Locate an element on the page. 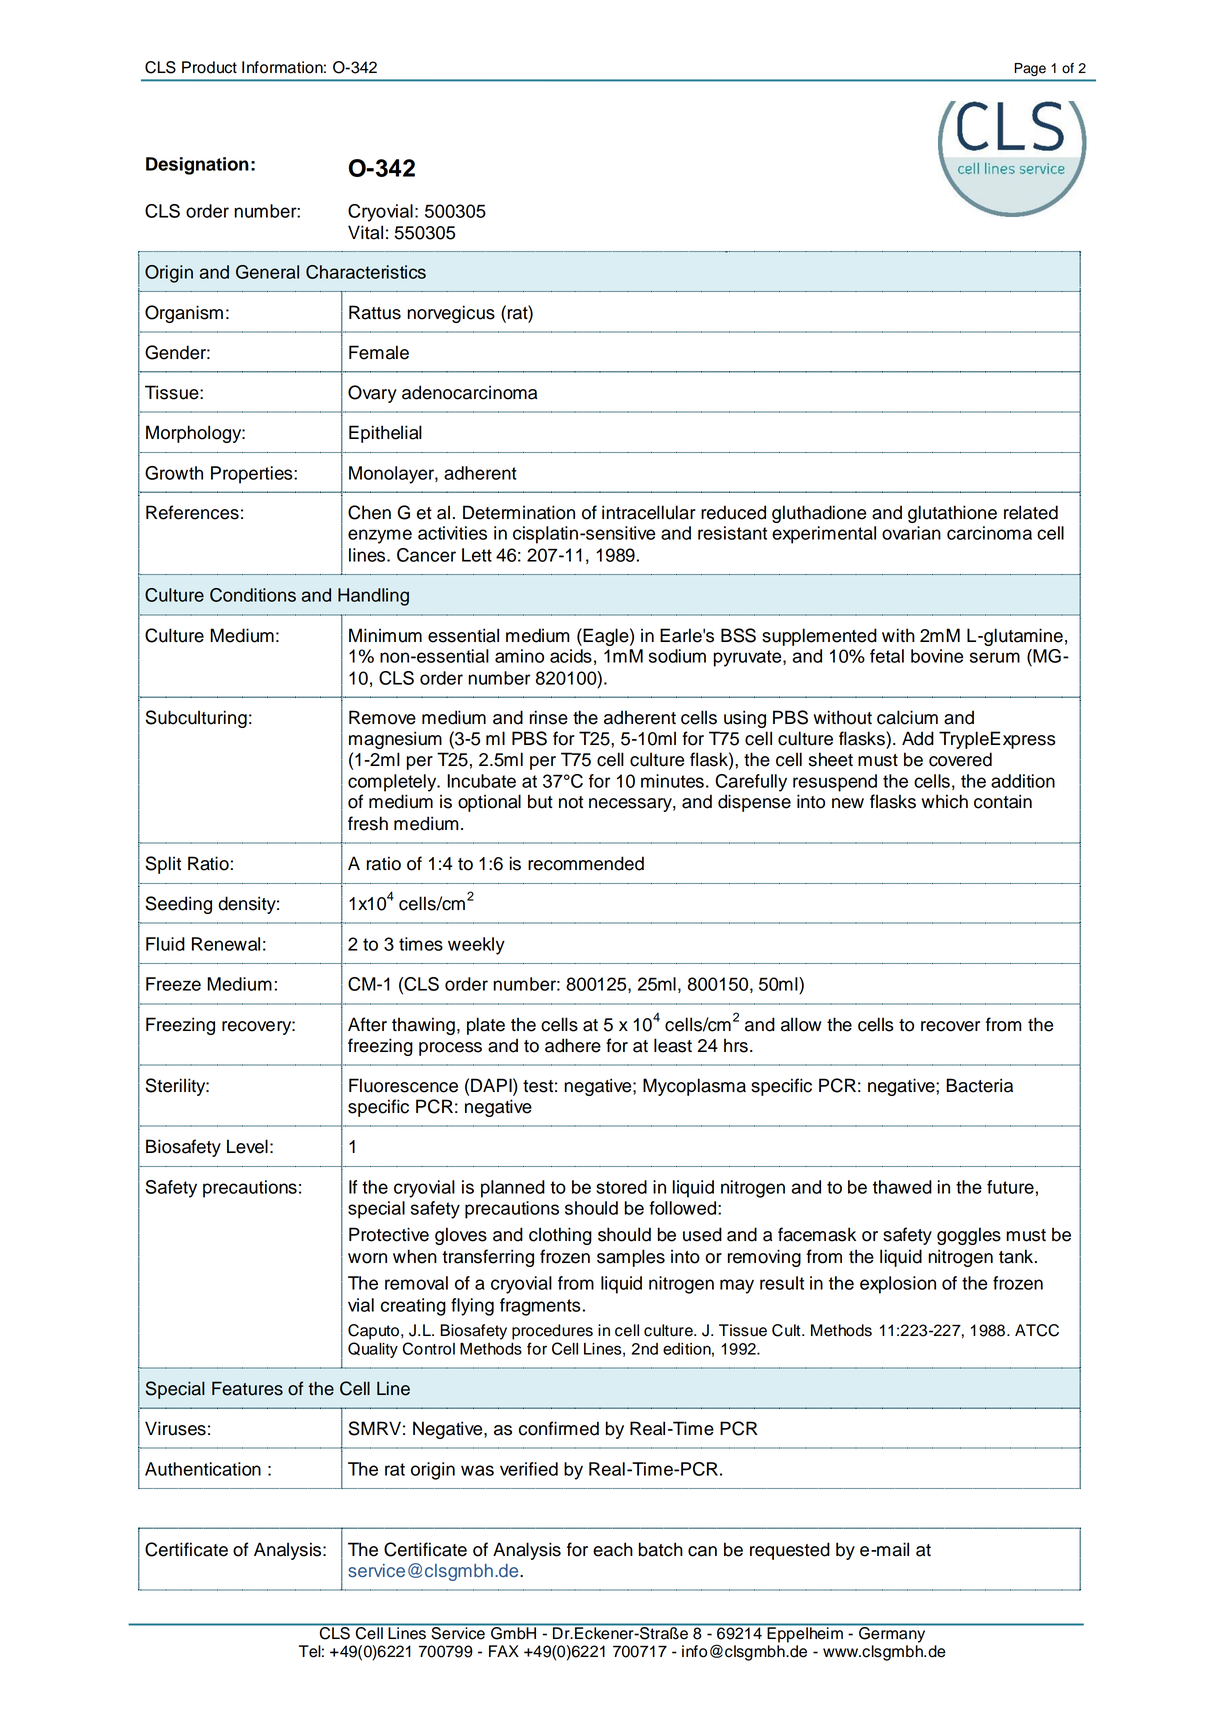  Bacteria is located at coordinates (979, 1085).
